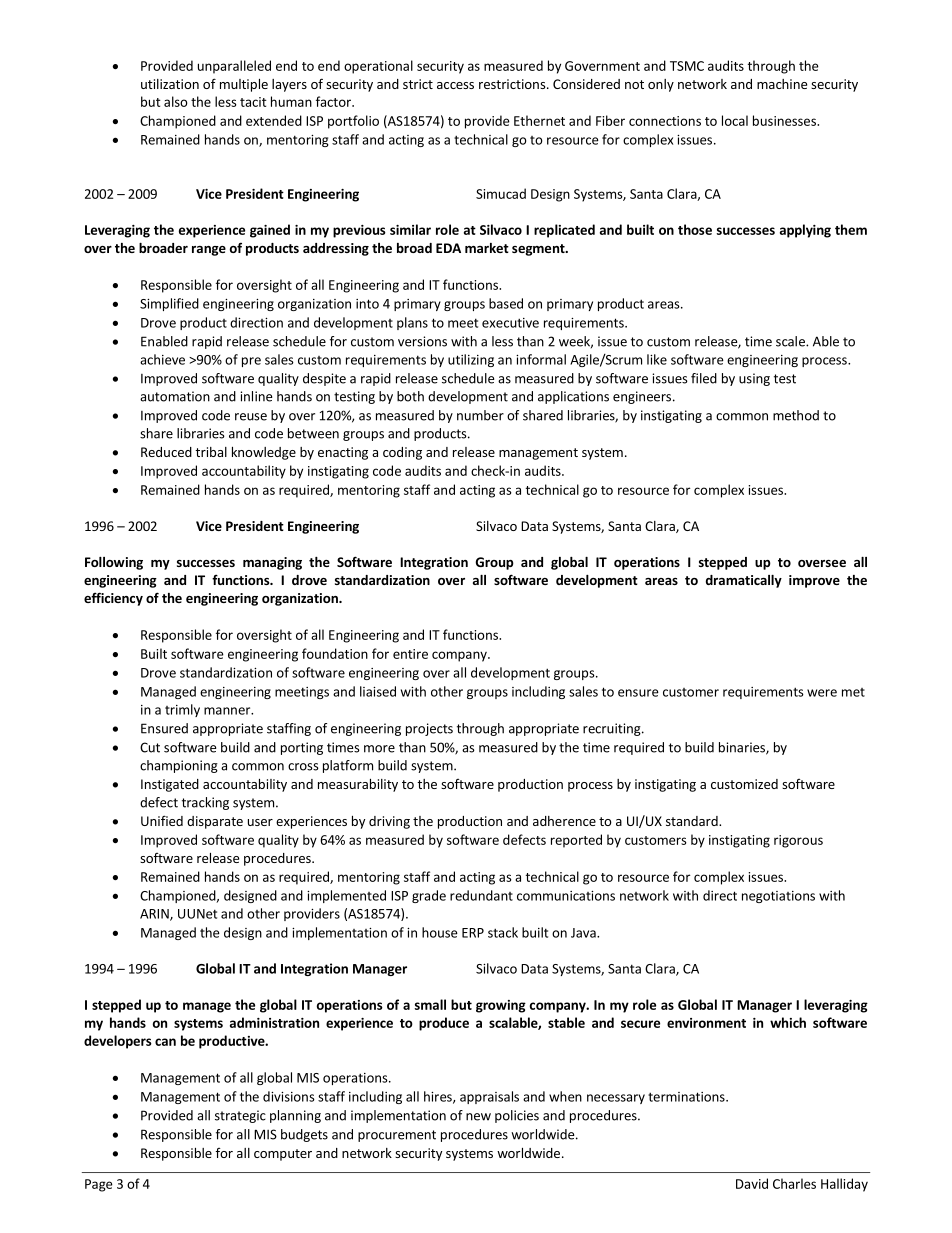 This screenshot has height=1233, width=952. I want to click on new, so click(478, 1117).
